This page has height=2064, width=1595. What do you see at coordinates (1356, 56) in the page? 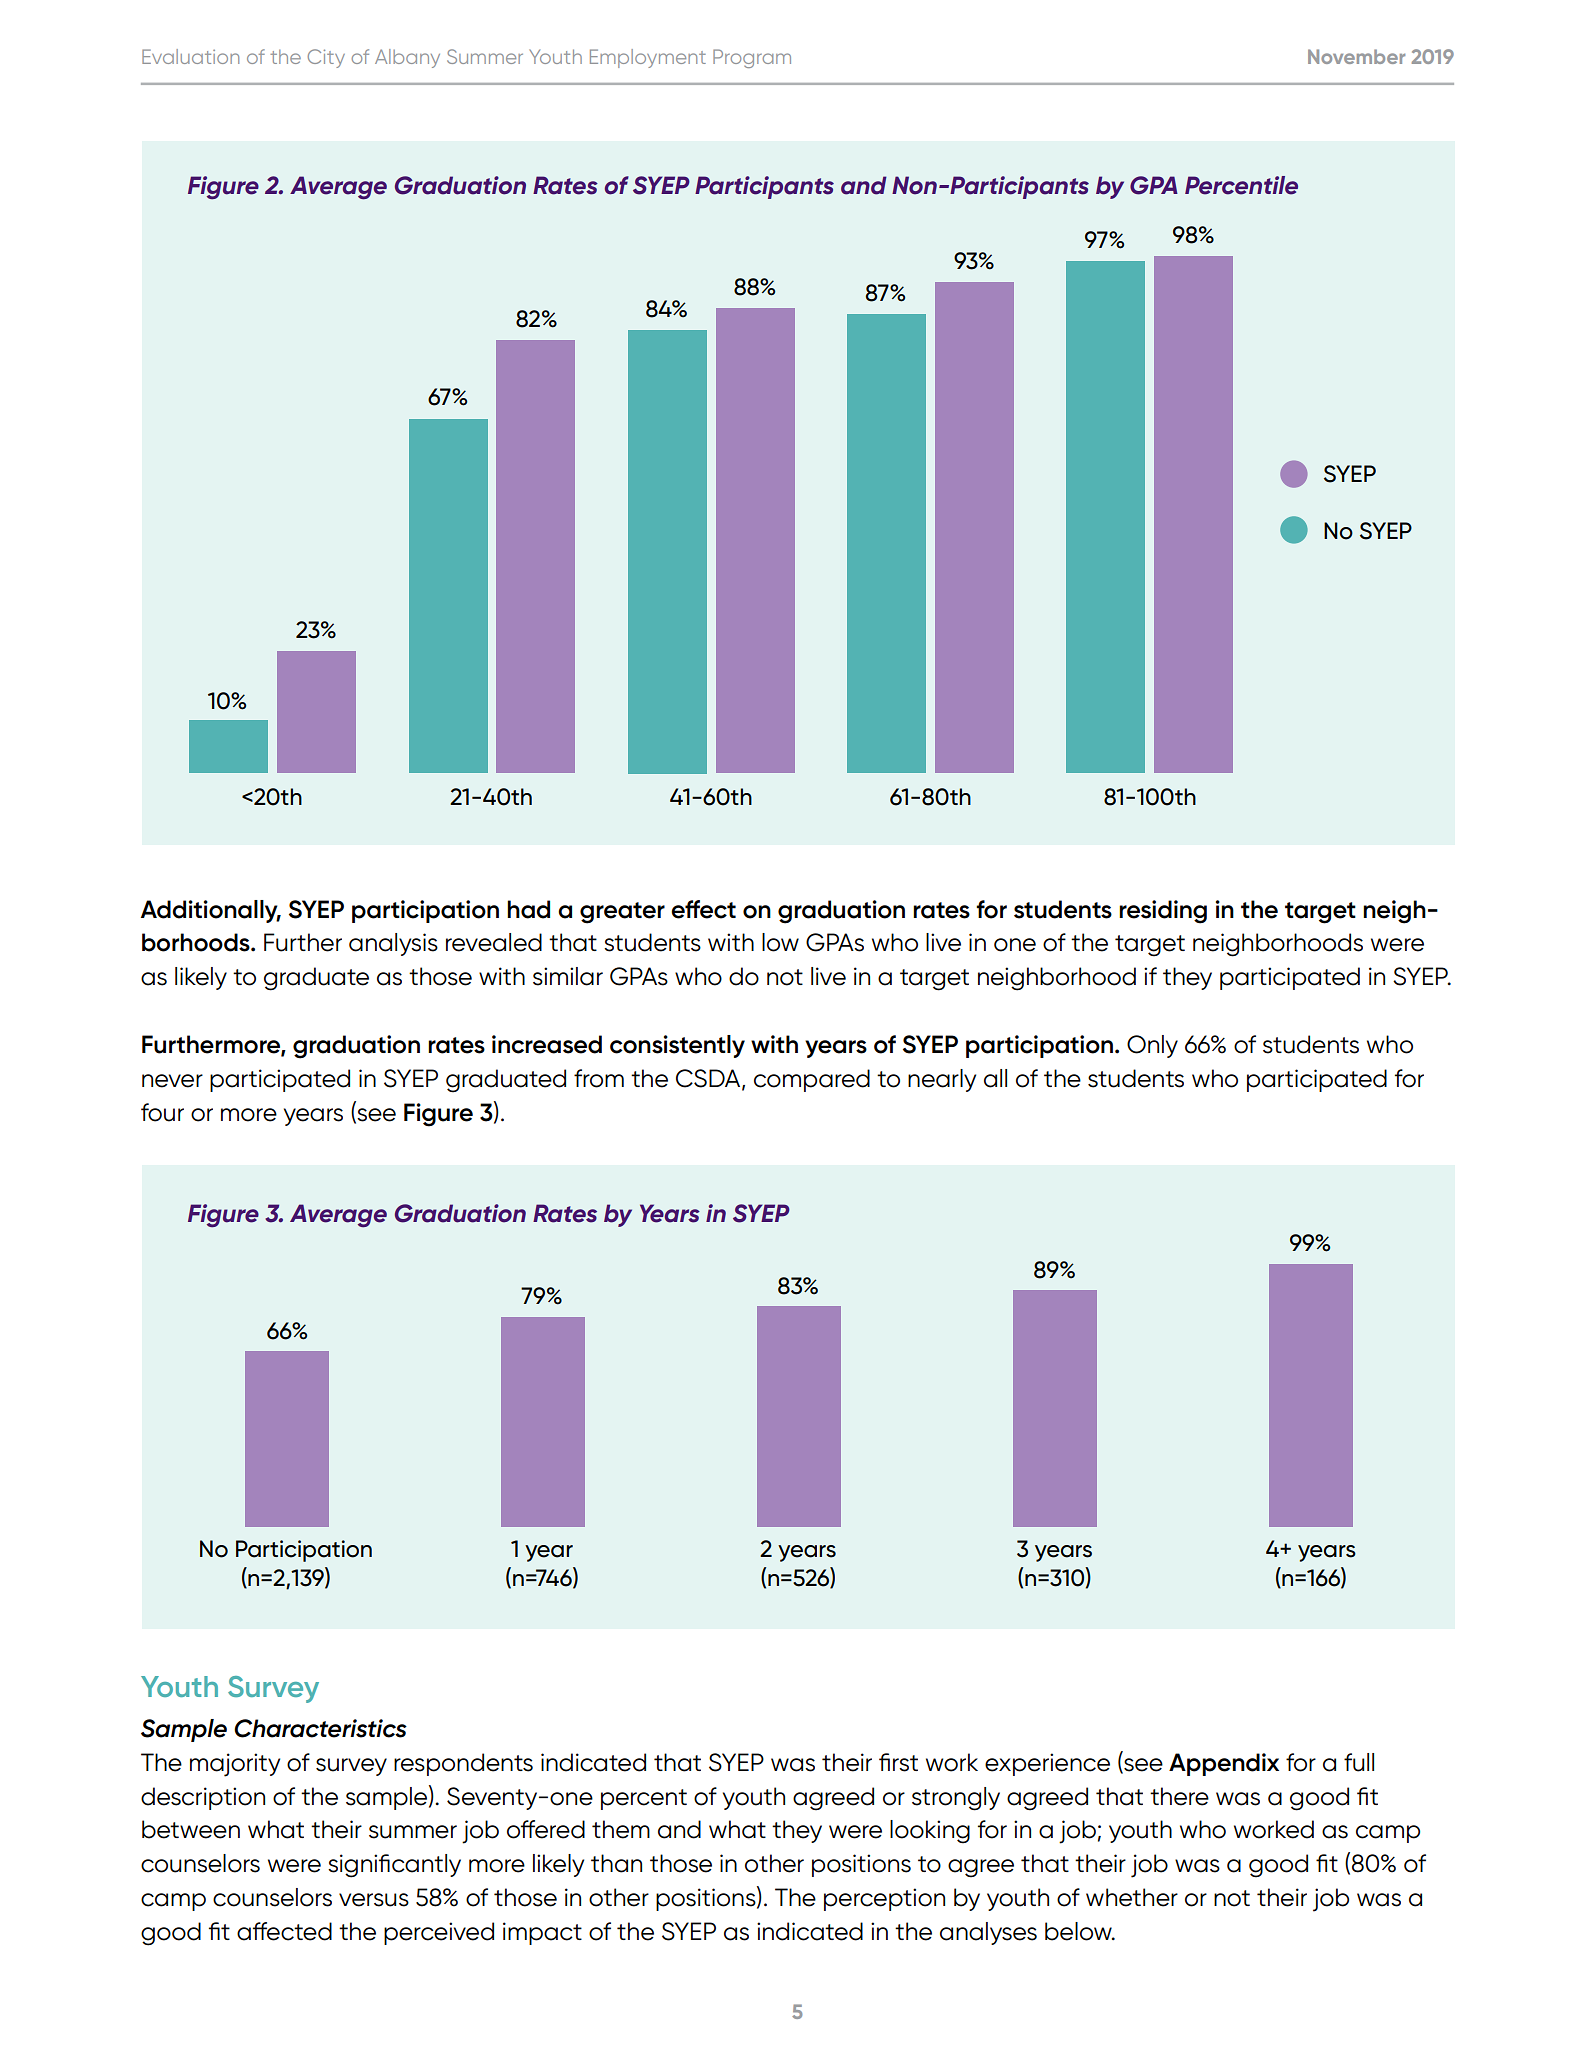
I see `November` at bounding box center [1356, 56].
